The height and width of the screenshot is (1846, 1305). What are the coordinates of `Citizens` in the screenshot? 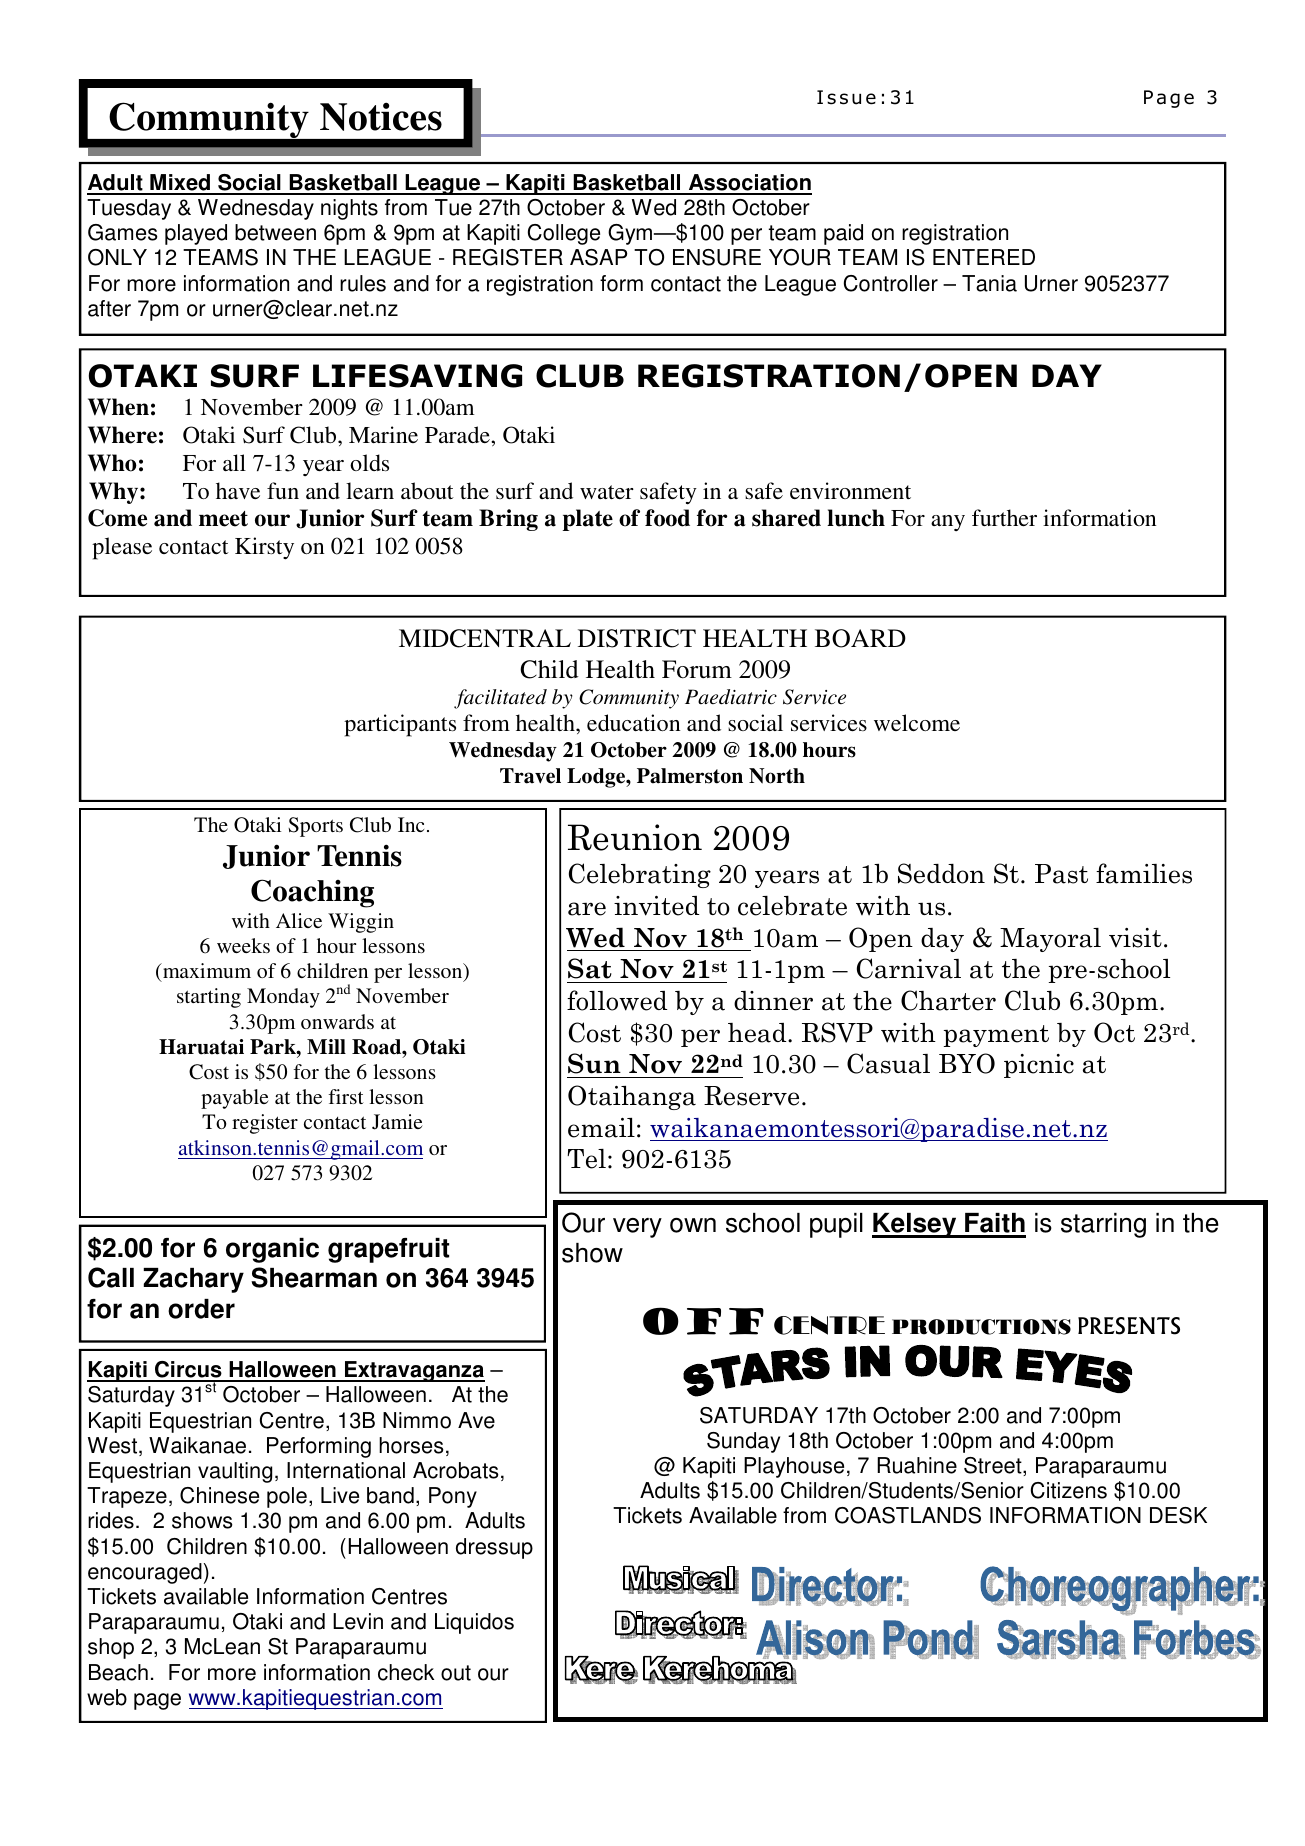 It's located at (1069, 1490).
